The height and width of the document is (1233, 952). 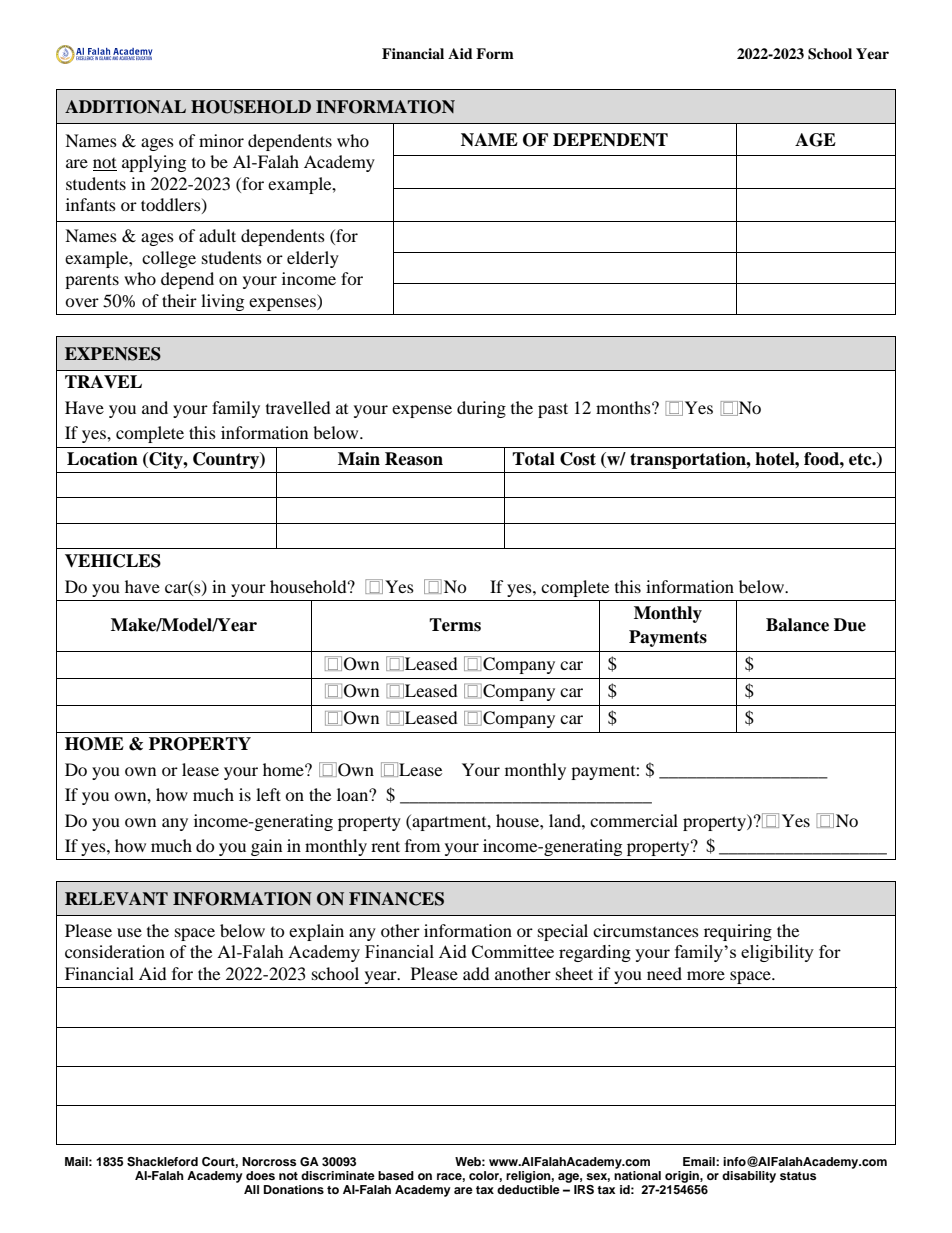 What do you see at coordinates (102, 459) in the document?
I see `Location` at bounding box center [102, 459].
